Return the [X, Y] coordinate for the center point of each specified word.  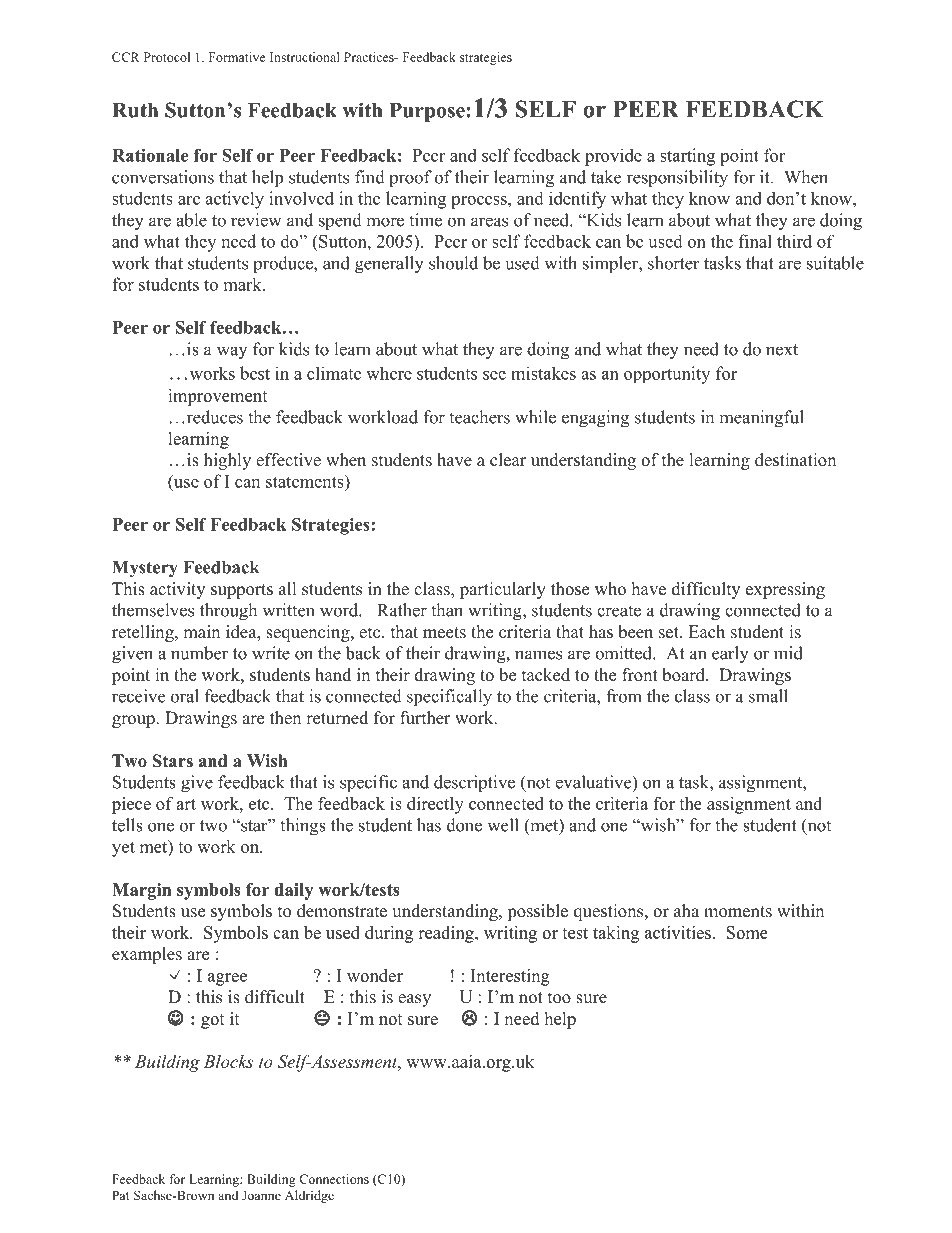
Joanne [261, 1195]
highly [227, 461]
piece [131, 805]
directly [435, 805]
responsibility [677, 179]
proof [410, 178]
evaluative [594, 783]
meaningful [761, 419]
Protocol [167, 57]
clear [508, 460]
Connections [334, 1179]
